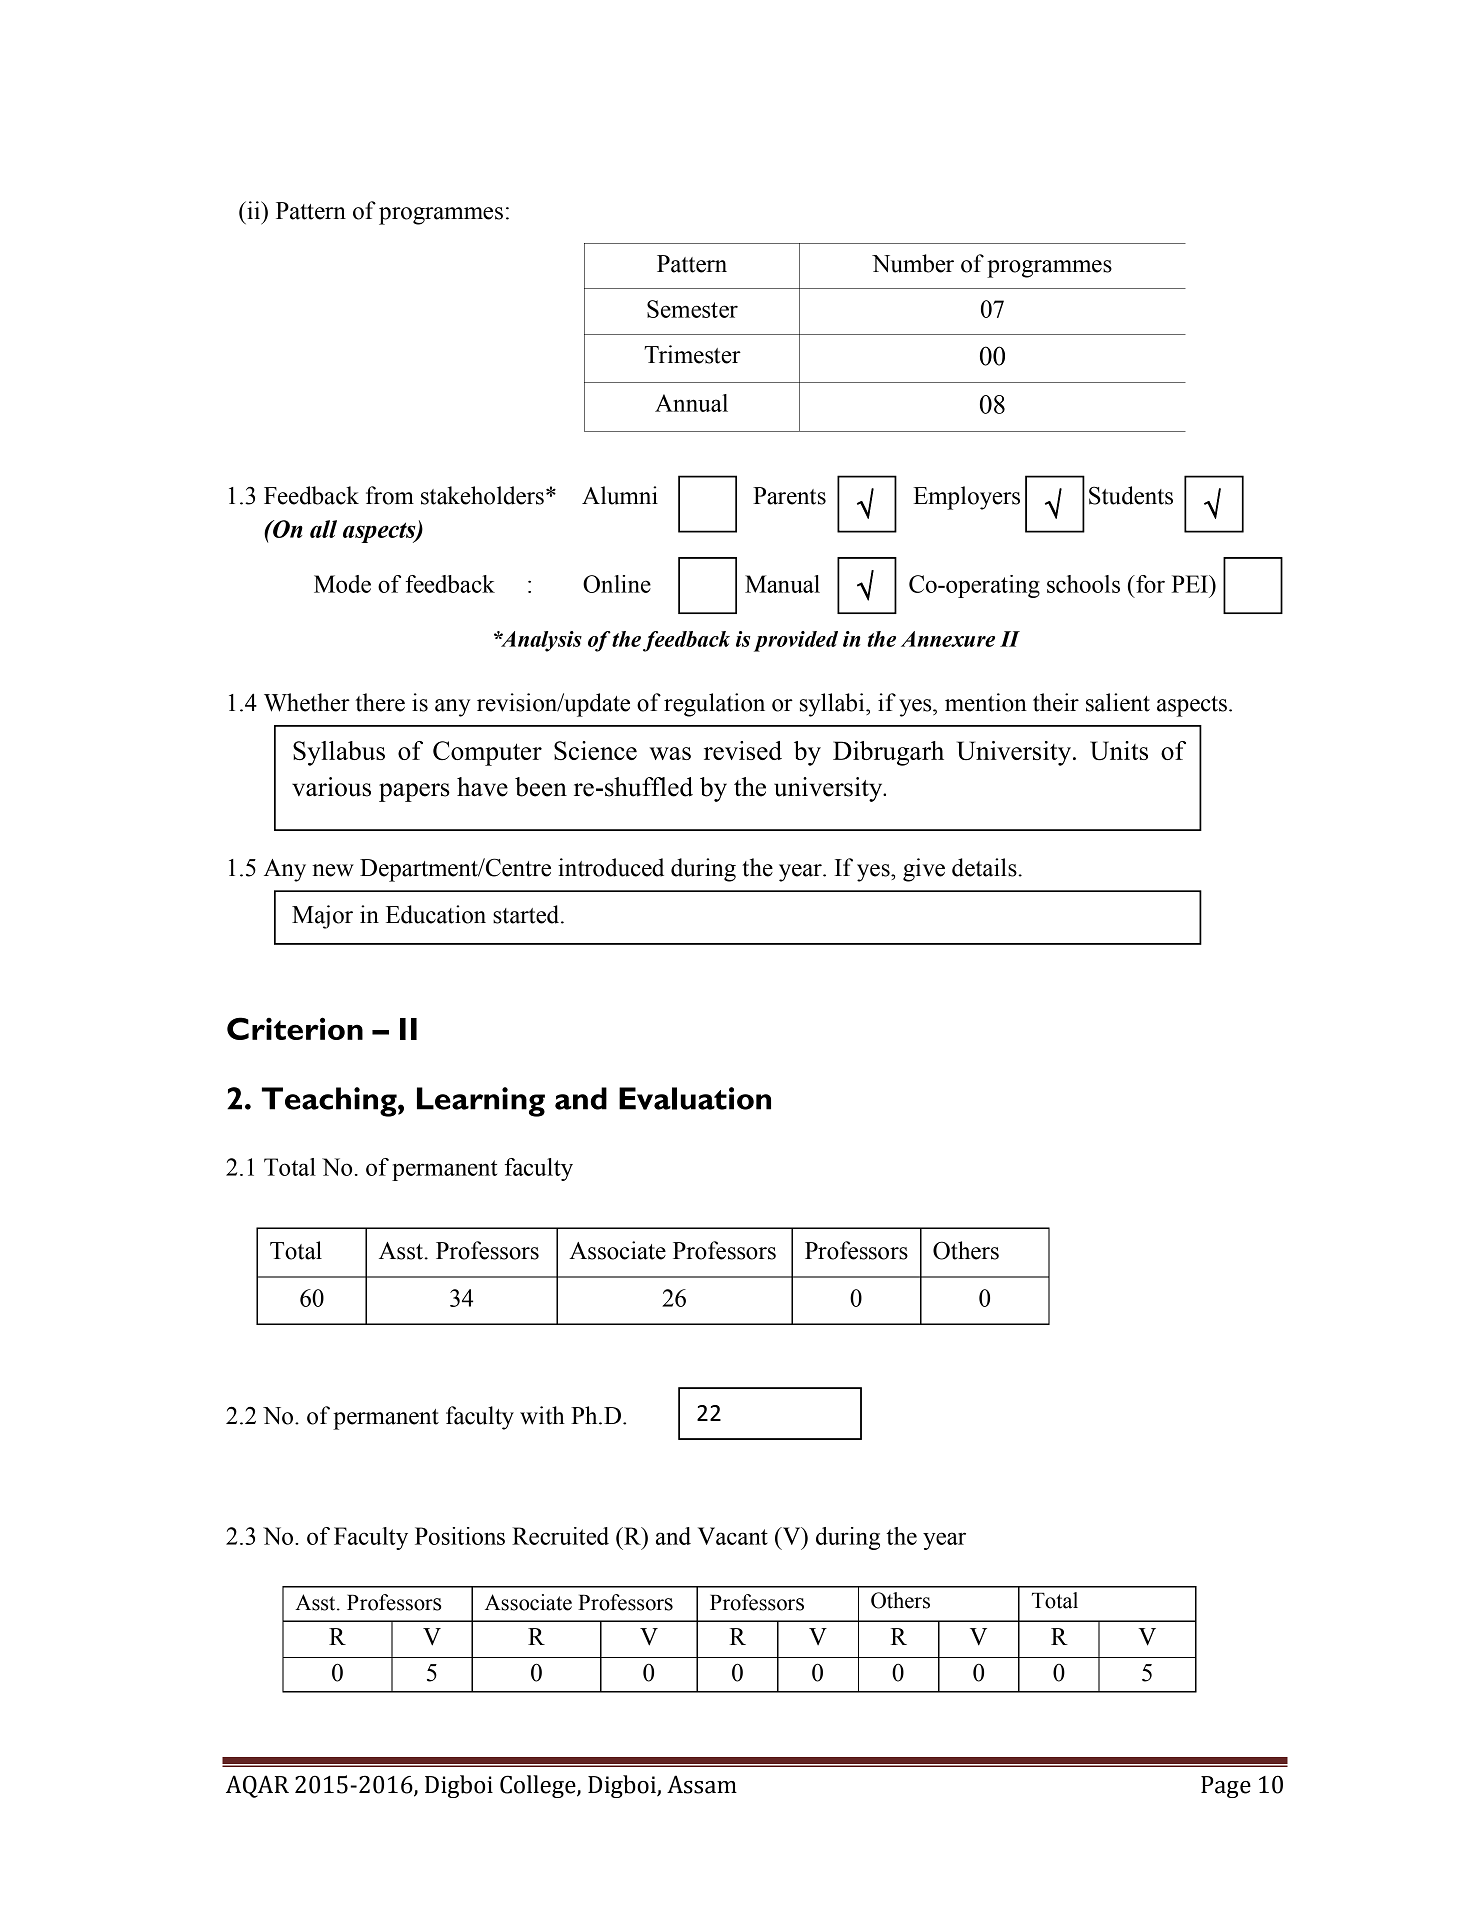  I want to click on Page, so click(1226, 1787).
